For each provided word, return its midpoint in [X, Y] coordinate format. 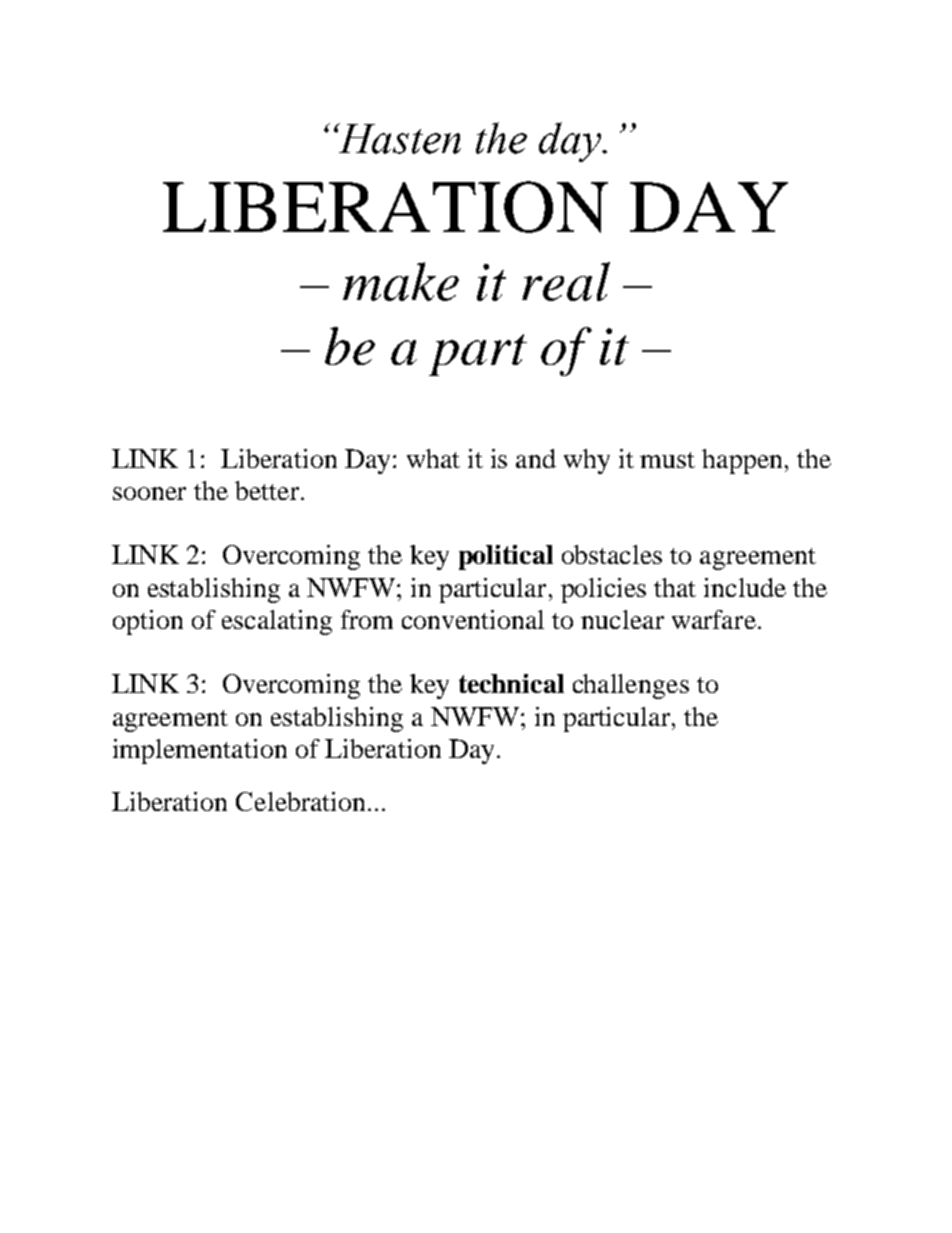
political [506, 557]
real [566, 281]
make [401, 281]
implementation [200, 751]
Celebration [300, 801]
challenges [631, 686]
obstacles [612, 554]
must [667, 460]
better [267, 490]
